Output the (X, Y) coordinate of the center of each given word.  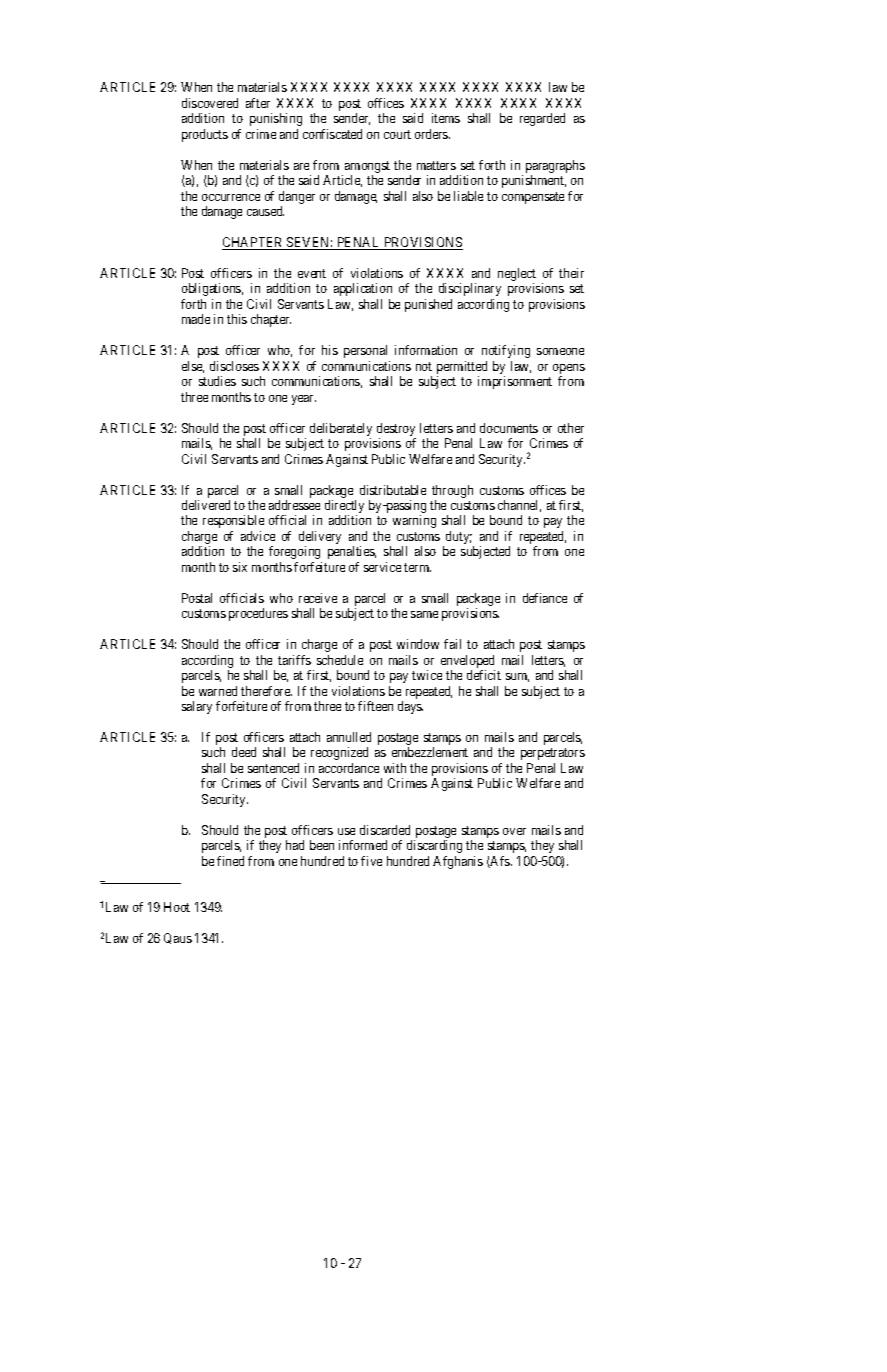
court (397, 134)
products (205, 135)
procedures (258, 614)
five (371, 861)
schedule (340, 660)
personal (365, 351)
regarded (542, 119)
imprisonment (515, 382)
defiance (545, 598)
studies (217, 381)
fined (230, 861)
